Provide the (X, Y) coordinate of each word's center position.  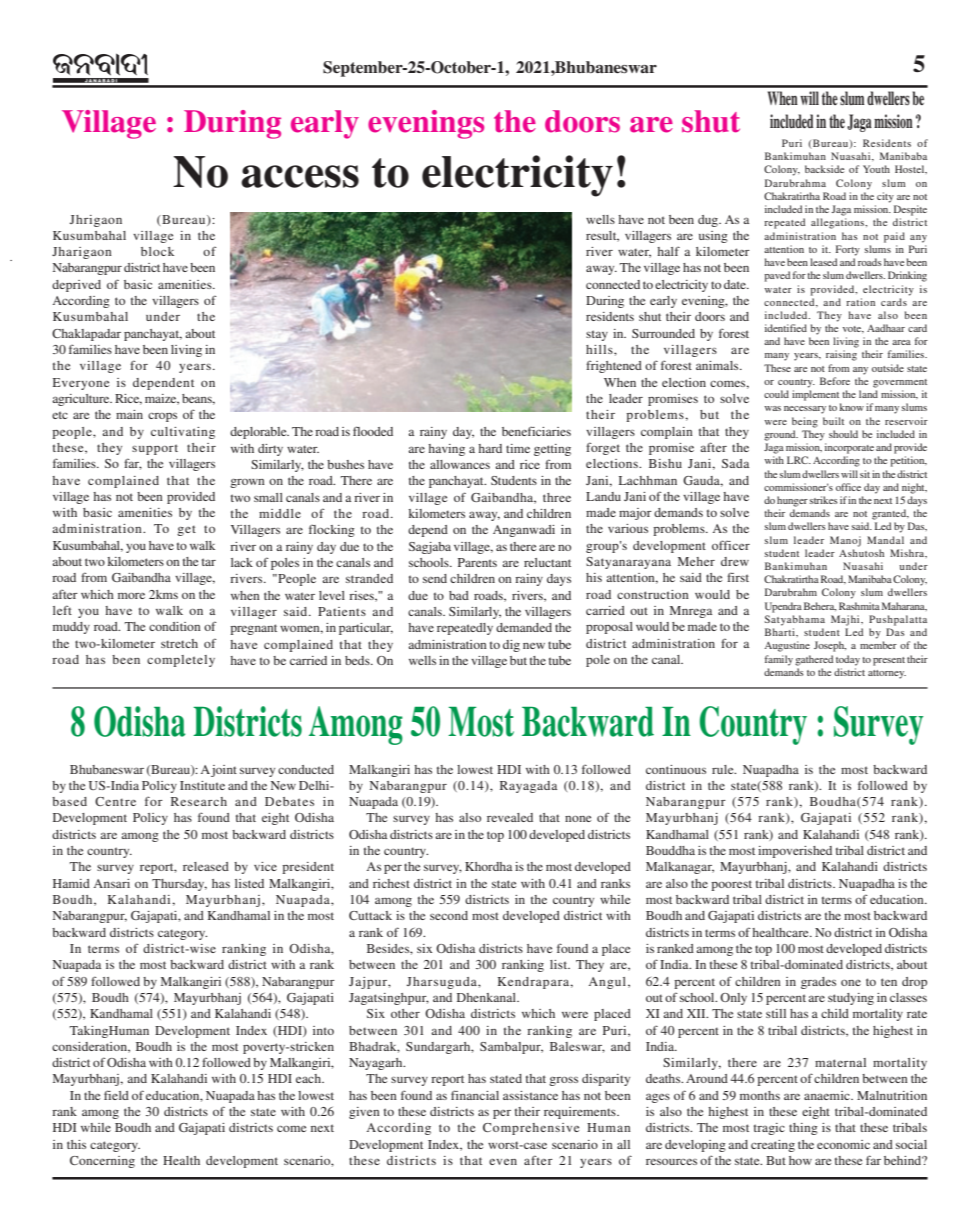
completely (181, 661)
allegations (838, 223)
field (116, 1095)
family (779, 660)
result (602, 236)
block (157, 251)
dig (511, 646)
